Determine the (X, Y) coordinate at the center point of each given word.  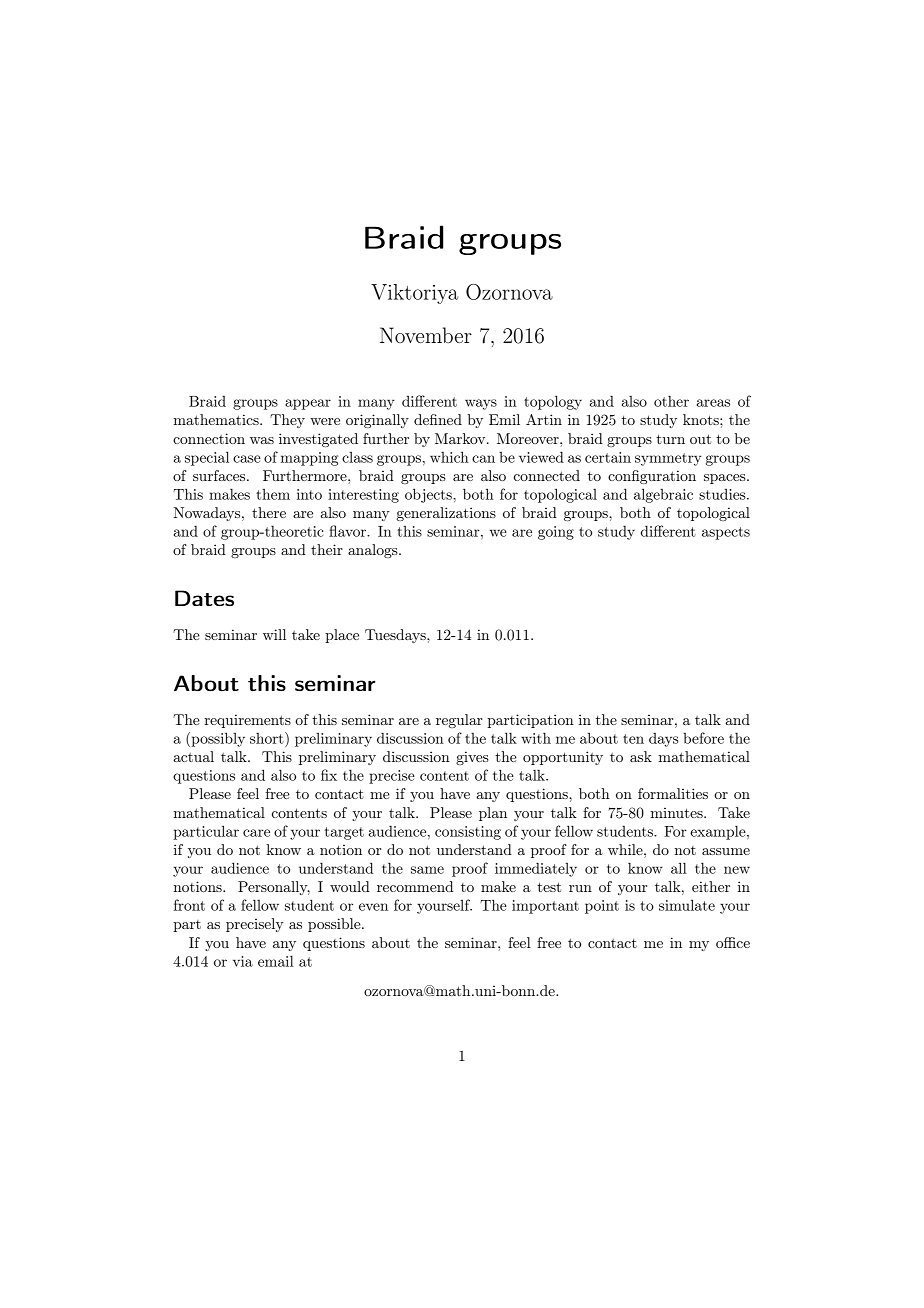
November (426, 335)
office (733, 942)
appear (308, 404)
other (671, 401)
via (243, 961)
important (545, 907)
